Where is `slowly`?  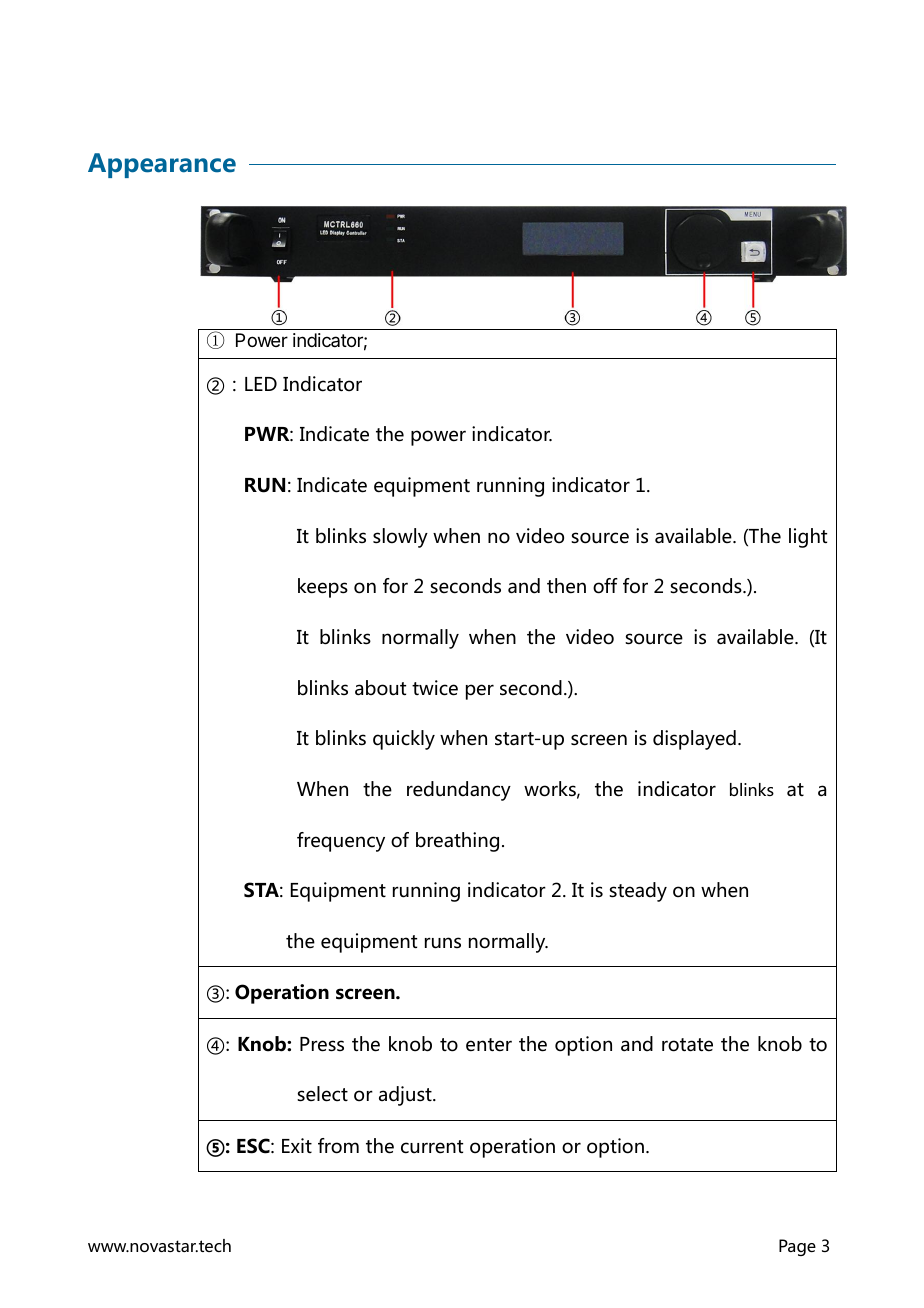
slowly is located at coordinates (400, 538).
